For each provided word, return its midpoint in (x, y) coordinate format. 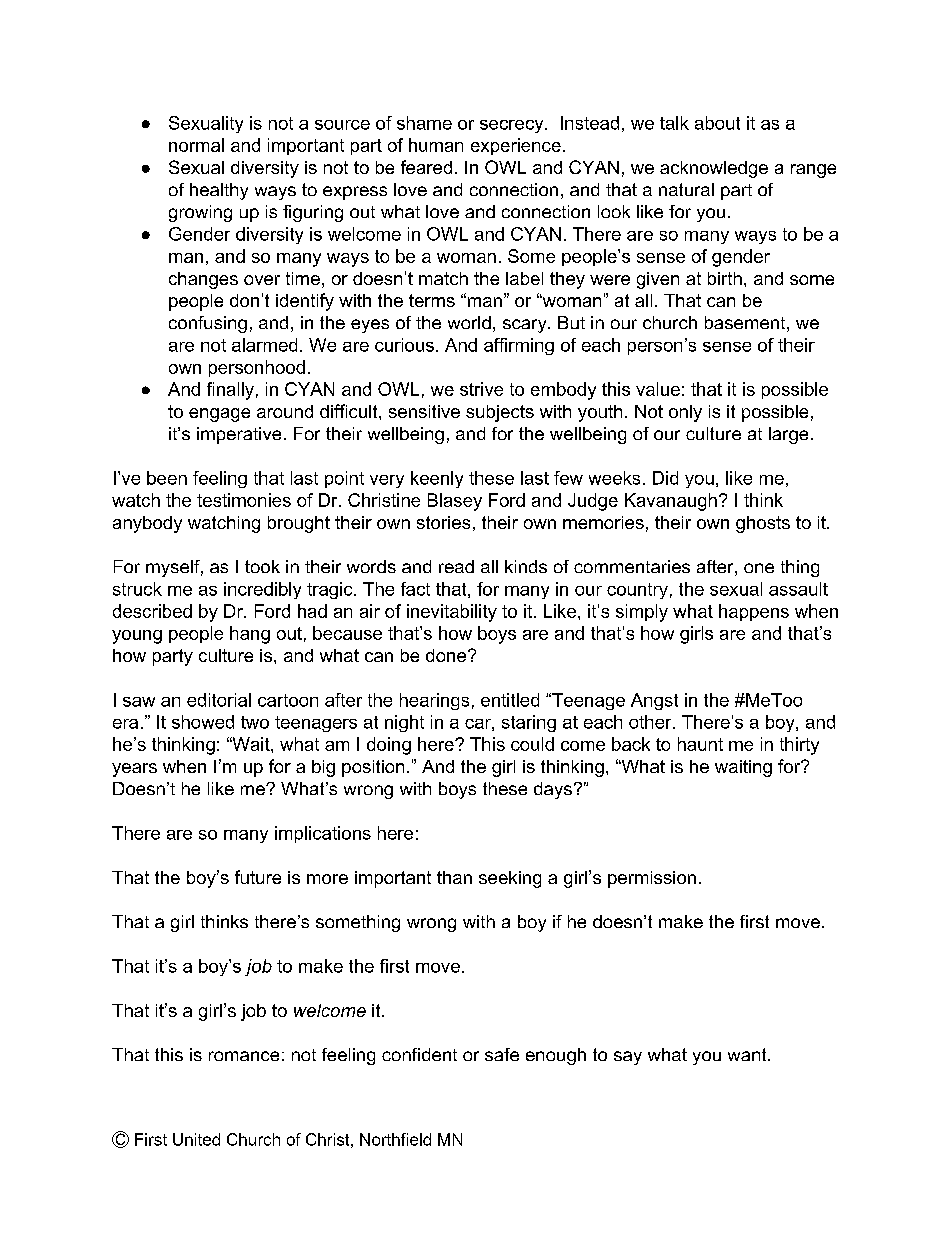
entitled (510, 700)
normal (196, 145)
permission (652, 879)
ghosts (763, 524)
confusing (208, 324)
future (258, 877)
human (436, 145)
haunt (700, 744)
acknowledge (714, 169)
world (469, 322)
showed (203, 722)
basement (745, 322)
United (196, 1139)
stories (443, 522)
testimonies (244, 500)
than (454, 877)
